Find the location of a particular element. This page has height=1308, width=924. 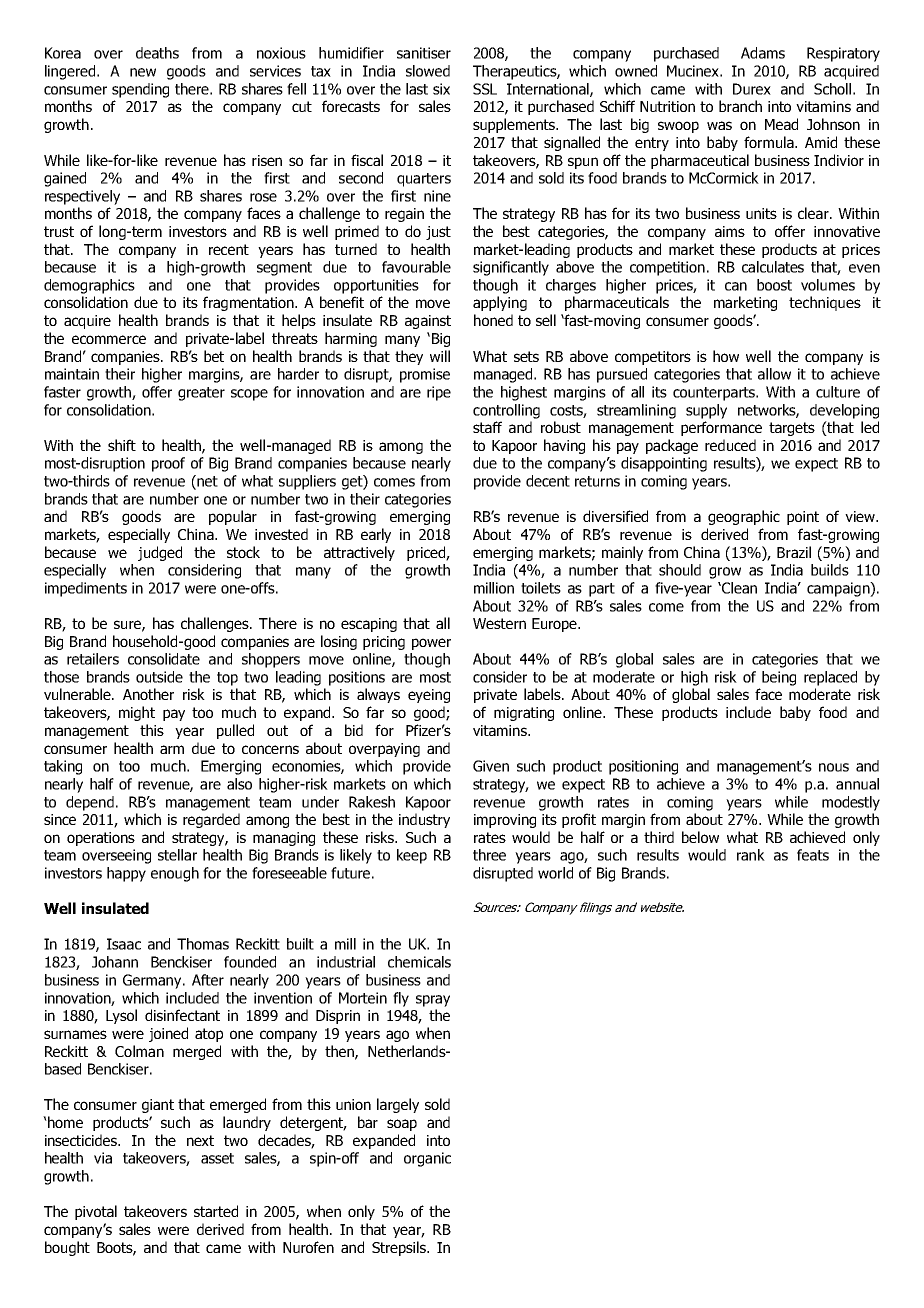

branch is located at coordinates (740, 106).
